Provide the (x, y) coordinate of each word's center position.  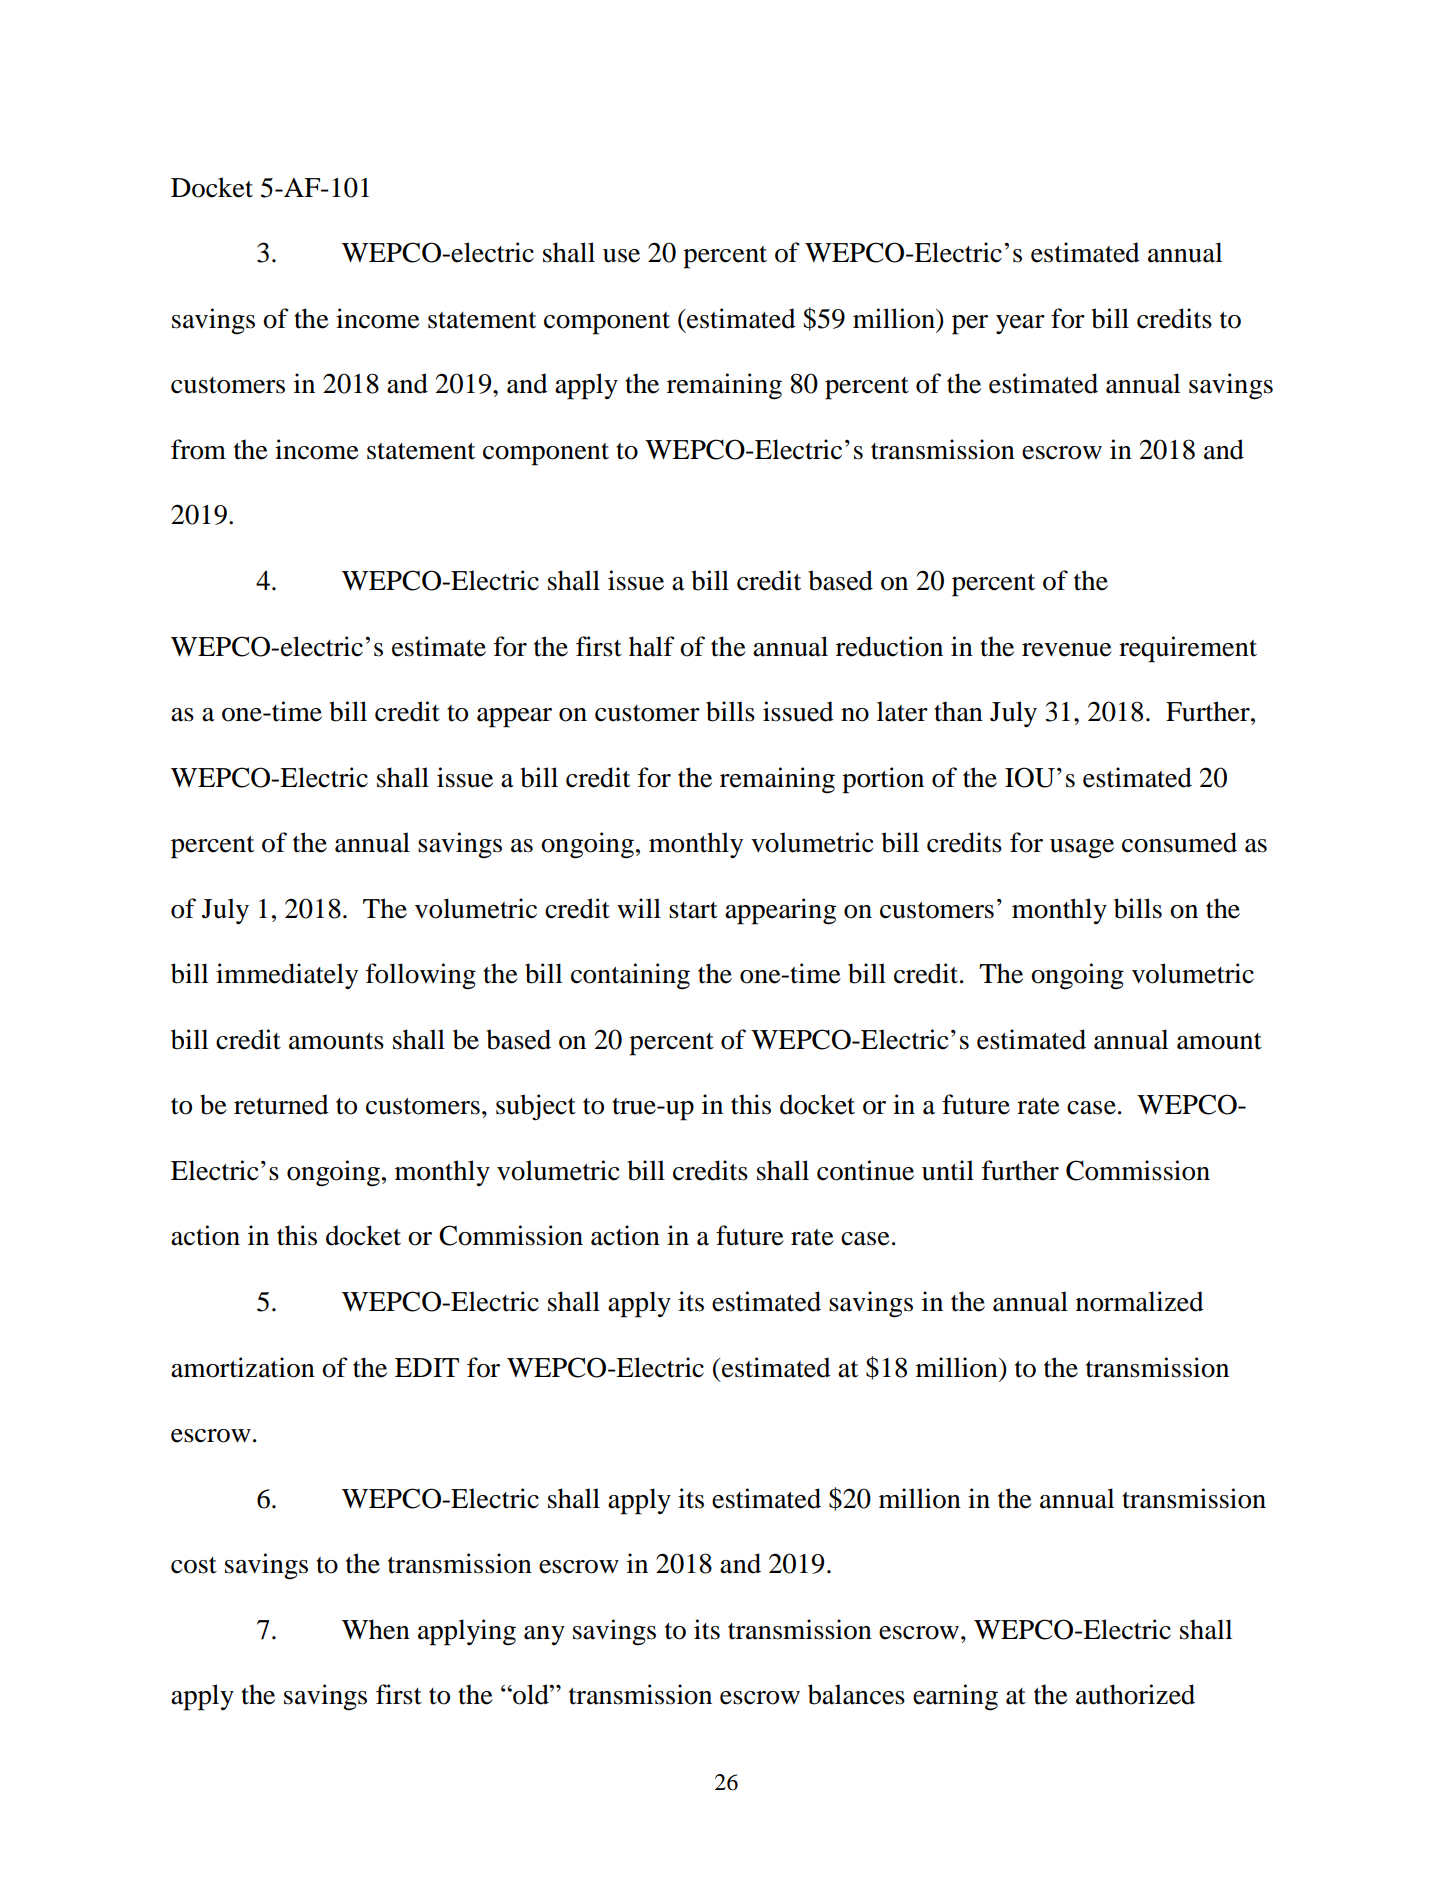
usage (1082, 849)
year (1020, 324)
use (621, 256)
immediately (287, 976)
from (198, 449)
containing (630, 976)
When (376, 1629)
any (544, 1635)
